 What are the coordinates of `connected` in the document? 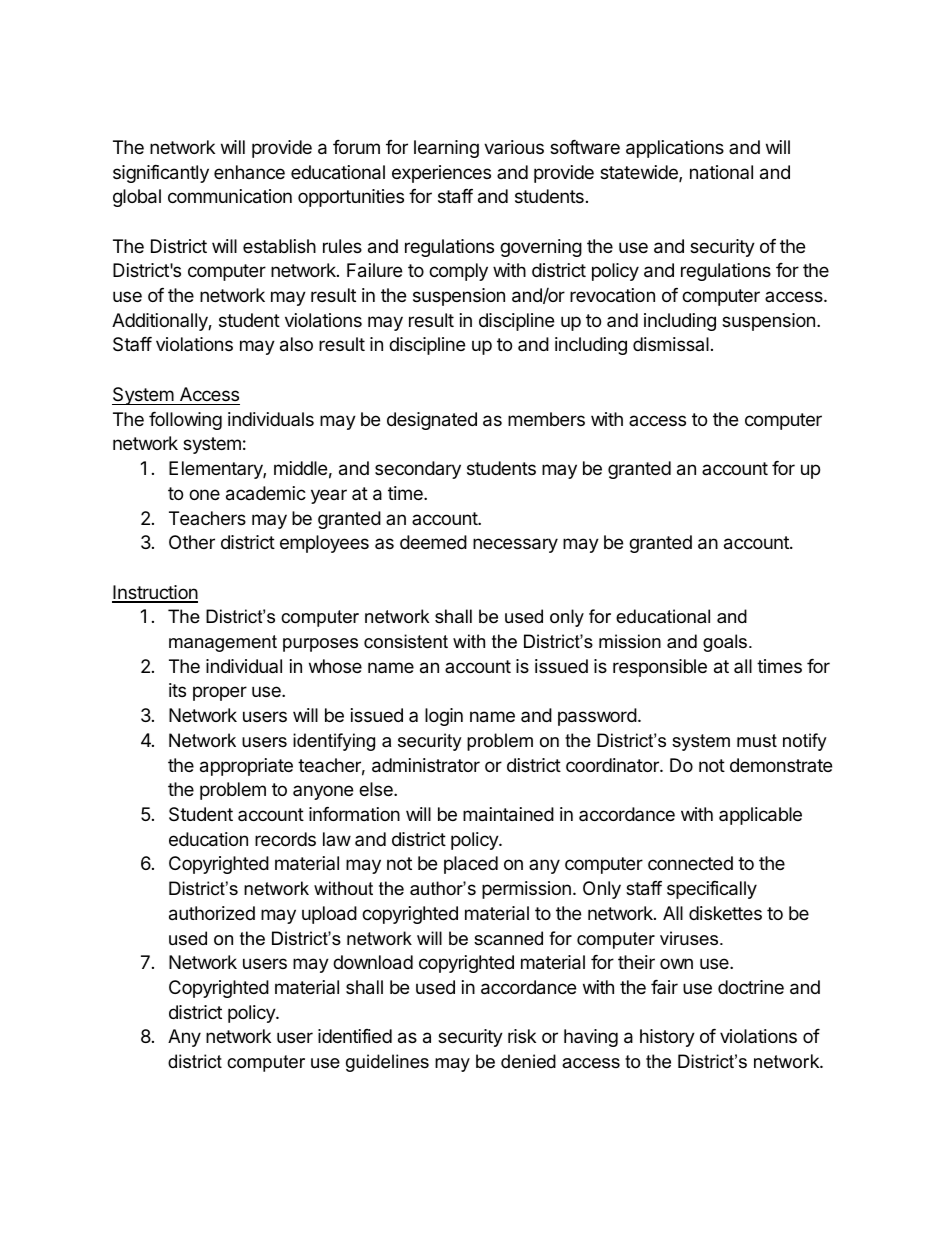 It's located at (690, 863).
